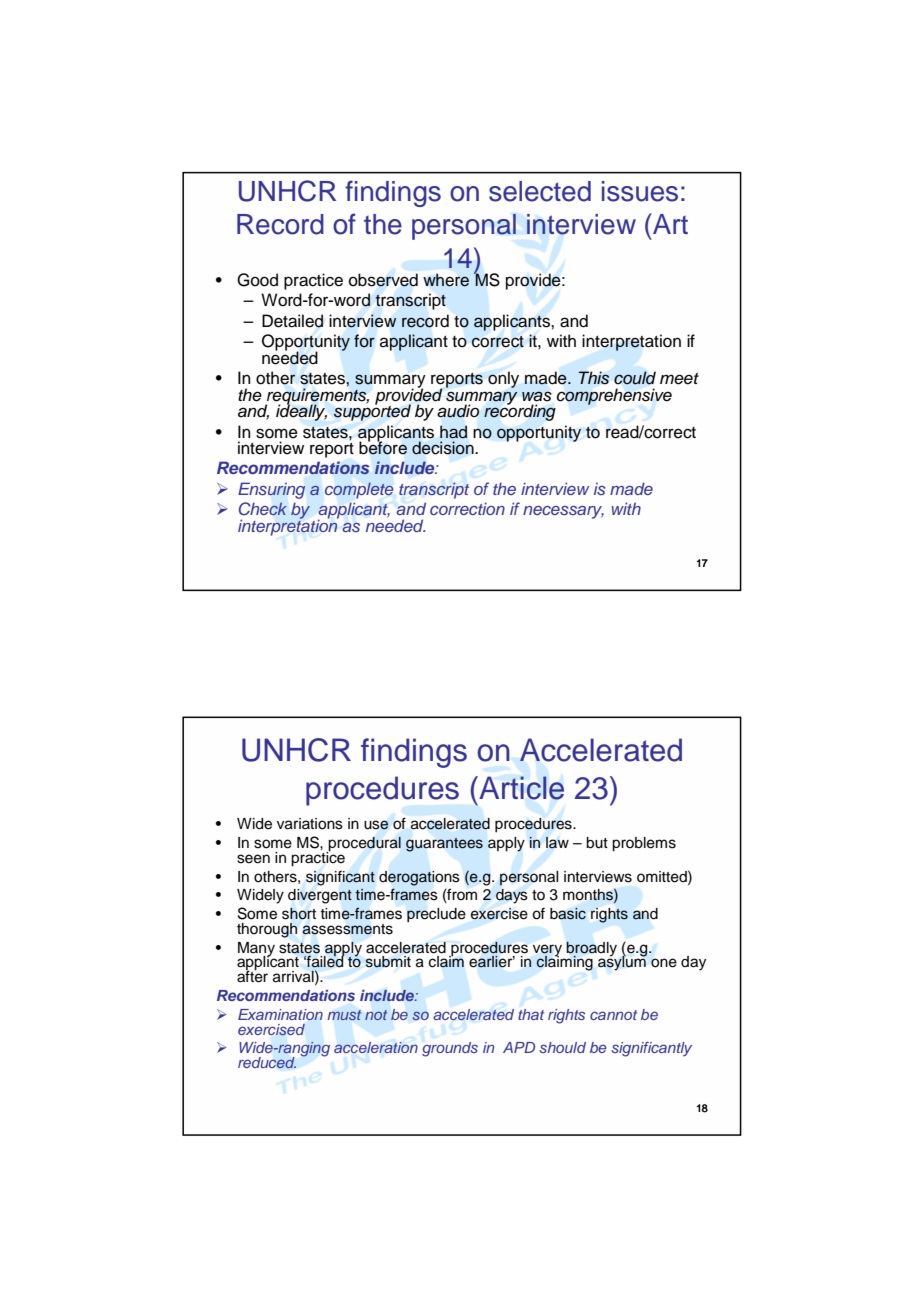 This screenshot has width=924, height=1308. I want to click on Examination, so click(280, 1014).
